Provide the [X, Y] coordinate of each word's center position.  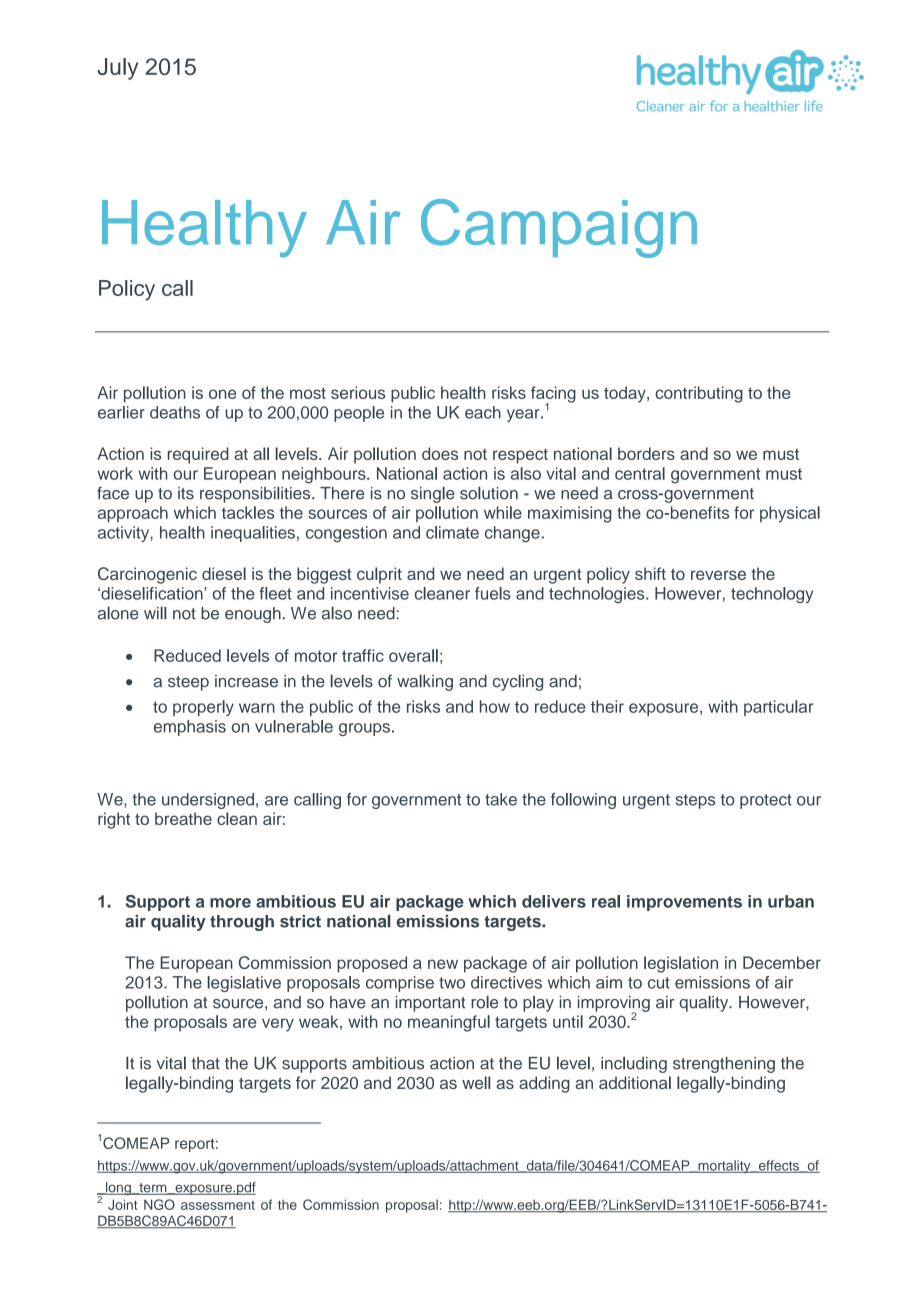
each [483, 412]
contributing [699, 394]
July [117, 69]
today [626, 394]
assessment [218, 1205]
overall [413, 655]
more [230, 903]
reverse [718, 575]
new [443, 964]
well [476, 1082]
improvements [684, 903]
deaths [175, 412]
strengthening [724, 1065]
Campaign [559, 228]
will [155, 613]
